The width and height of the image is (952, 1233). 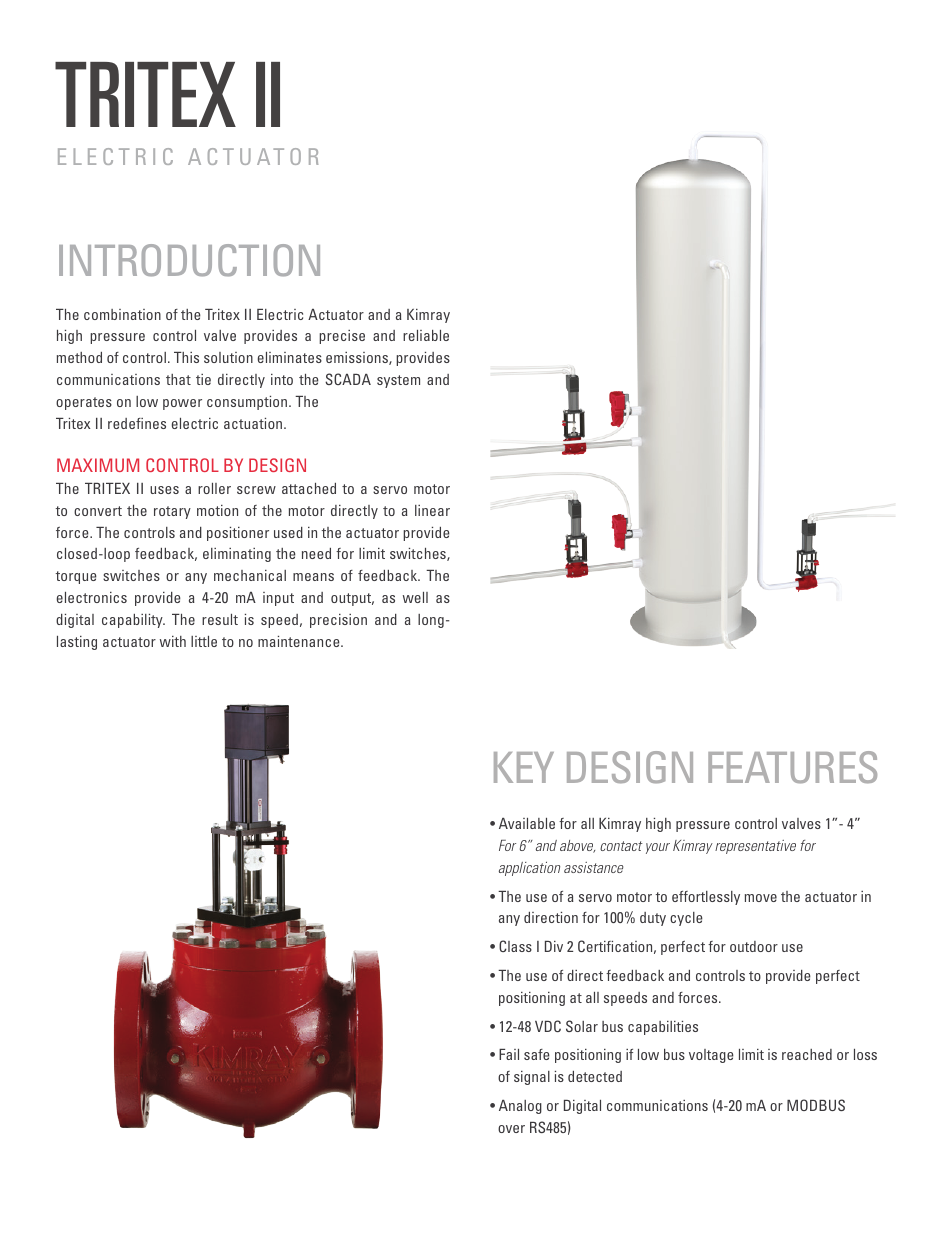 I want to click on Analog, so click(x=520, y=1107).
